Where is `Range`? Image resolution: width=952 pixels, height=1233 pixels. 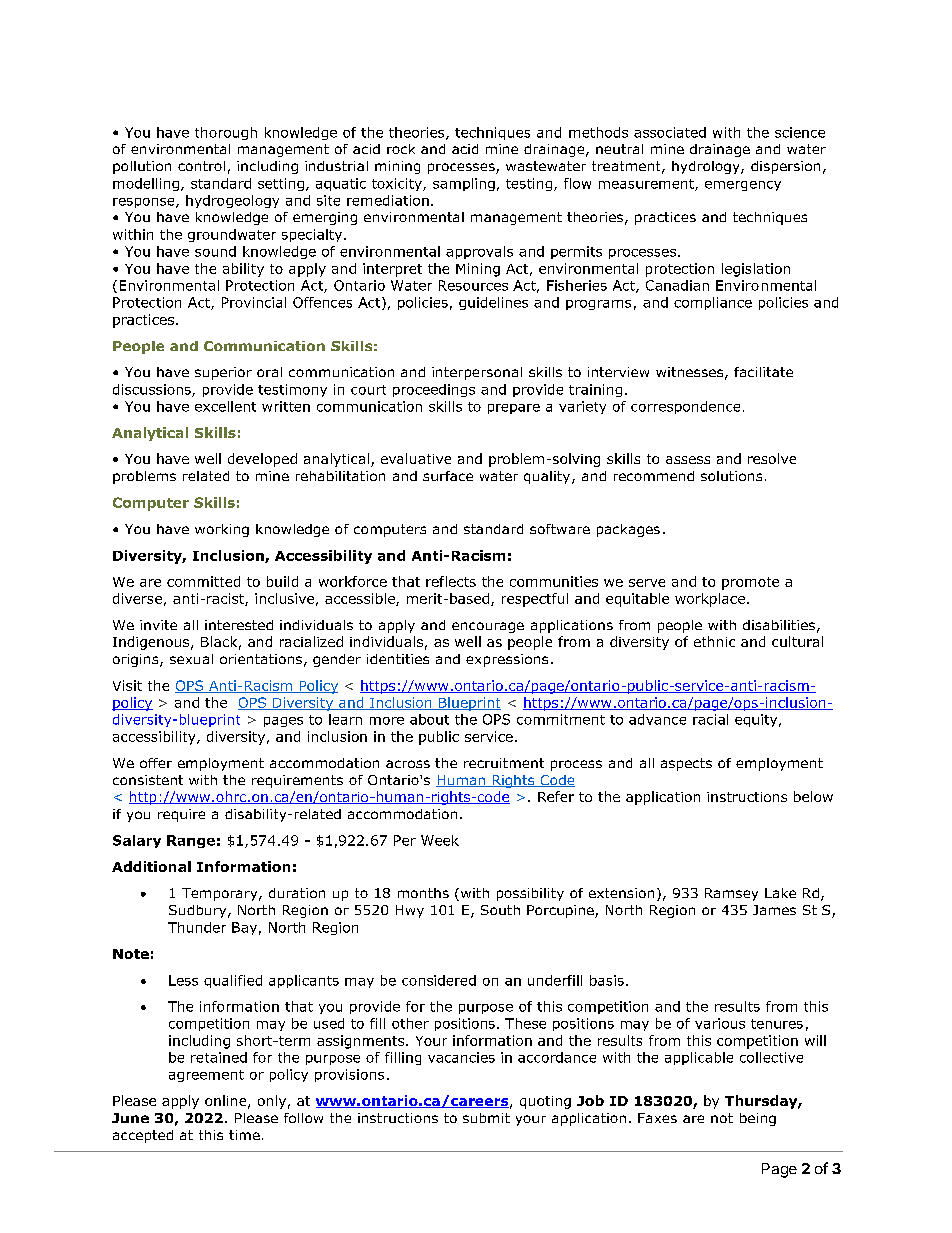
Range is located at coordinates (191, 841).
